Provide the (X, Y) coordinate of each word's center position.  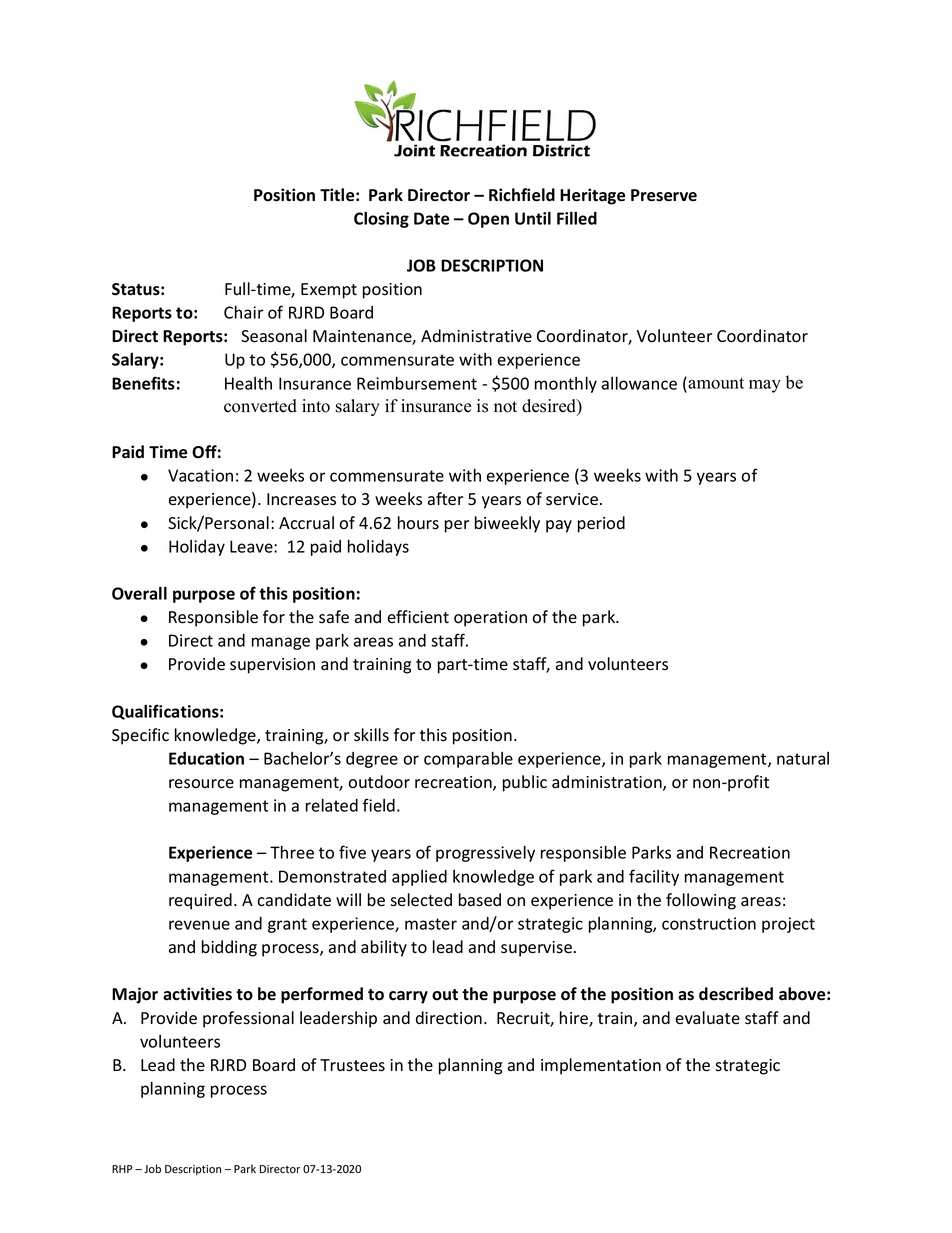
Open (488, 220)
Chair (244, 312)
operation (490, 619)
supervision (272, 666)
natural (803, 758)
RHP (122, 1169)
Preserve (664, 195)
